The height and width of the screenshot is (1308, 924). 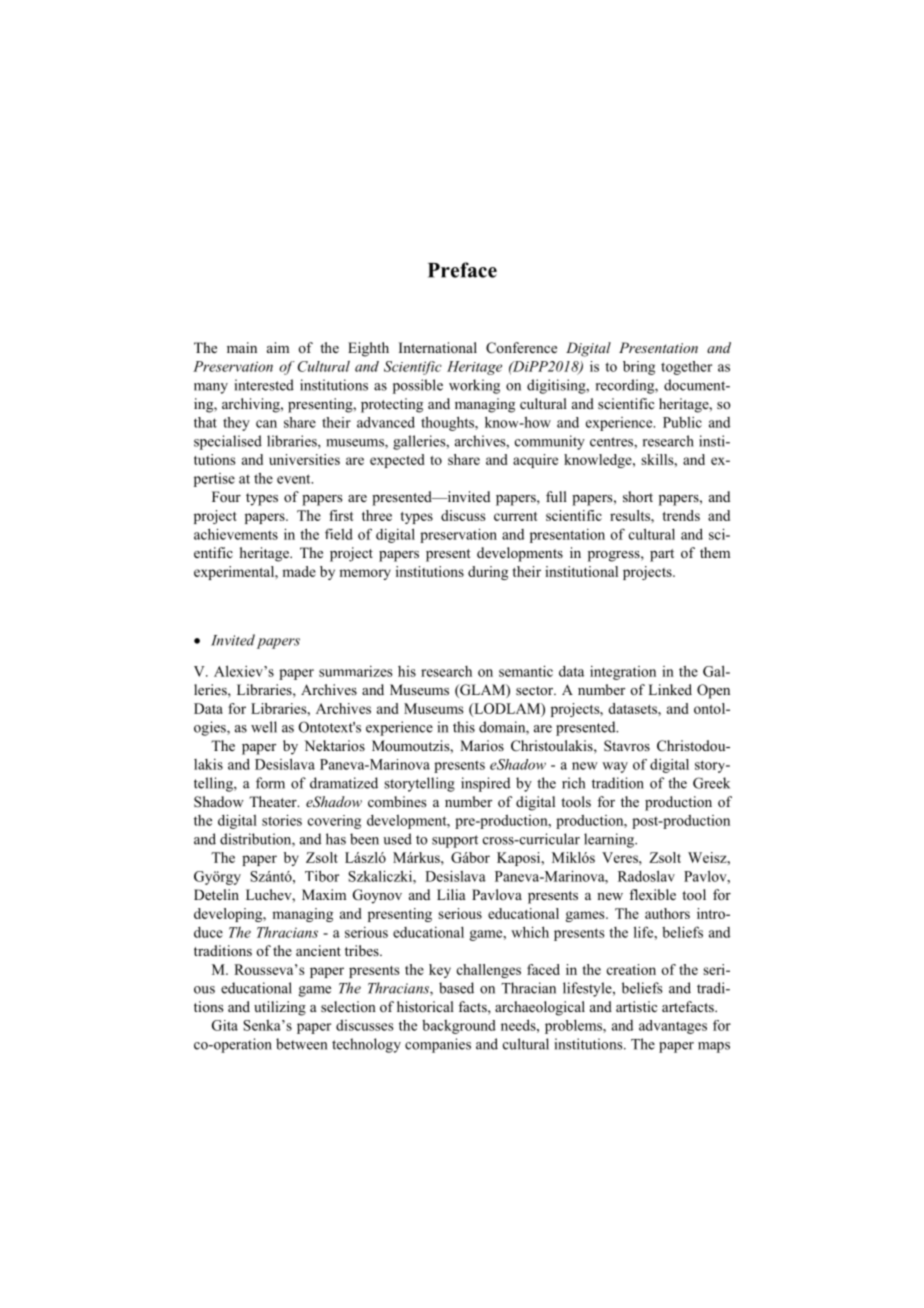 What do you see at coordinates (295, 479) in the screenshot?
I see `event` at bounding box center [295, 479].
